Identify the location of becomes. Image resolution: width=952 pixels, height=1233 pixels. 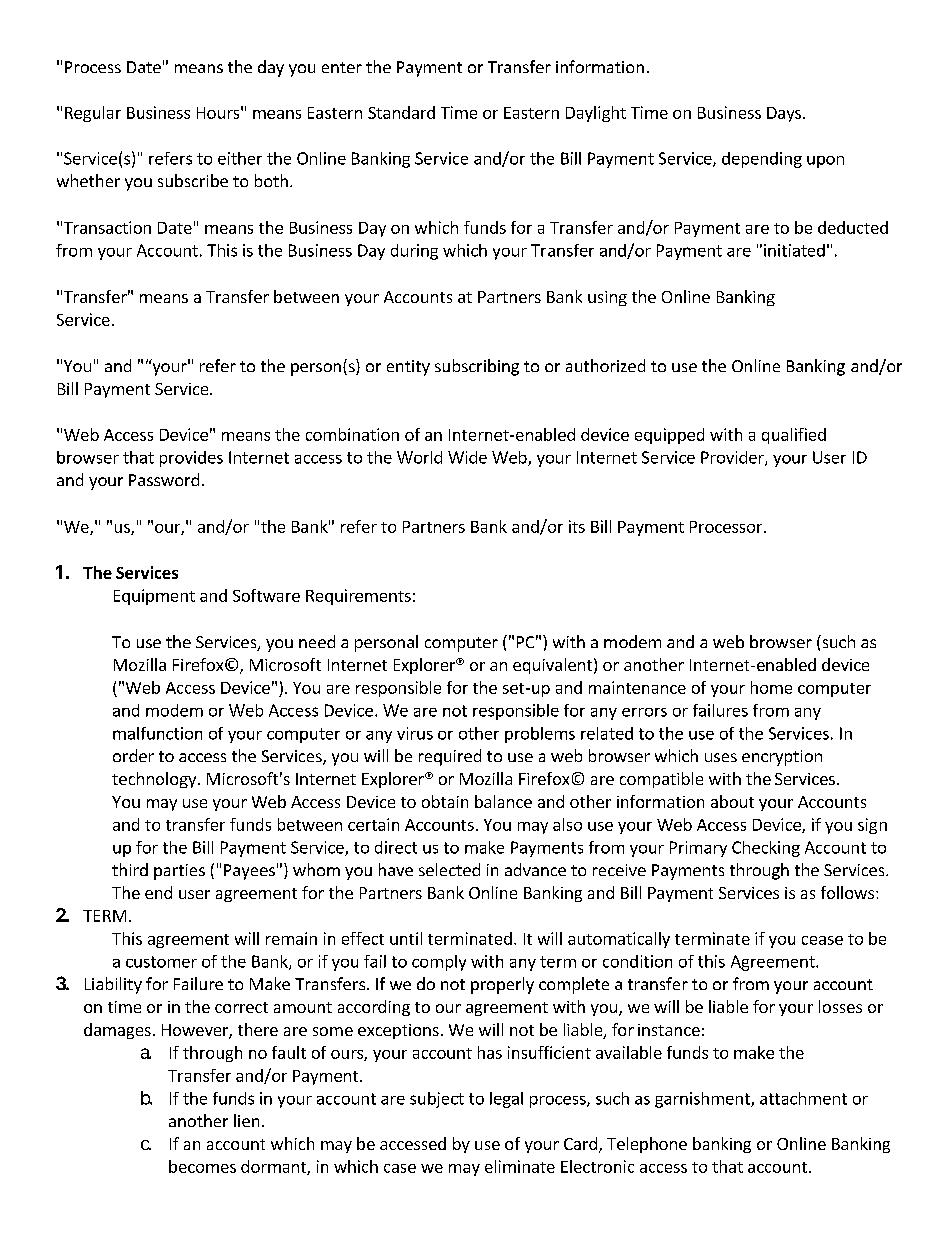
(202, 1166).
